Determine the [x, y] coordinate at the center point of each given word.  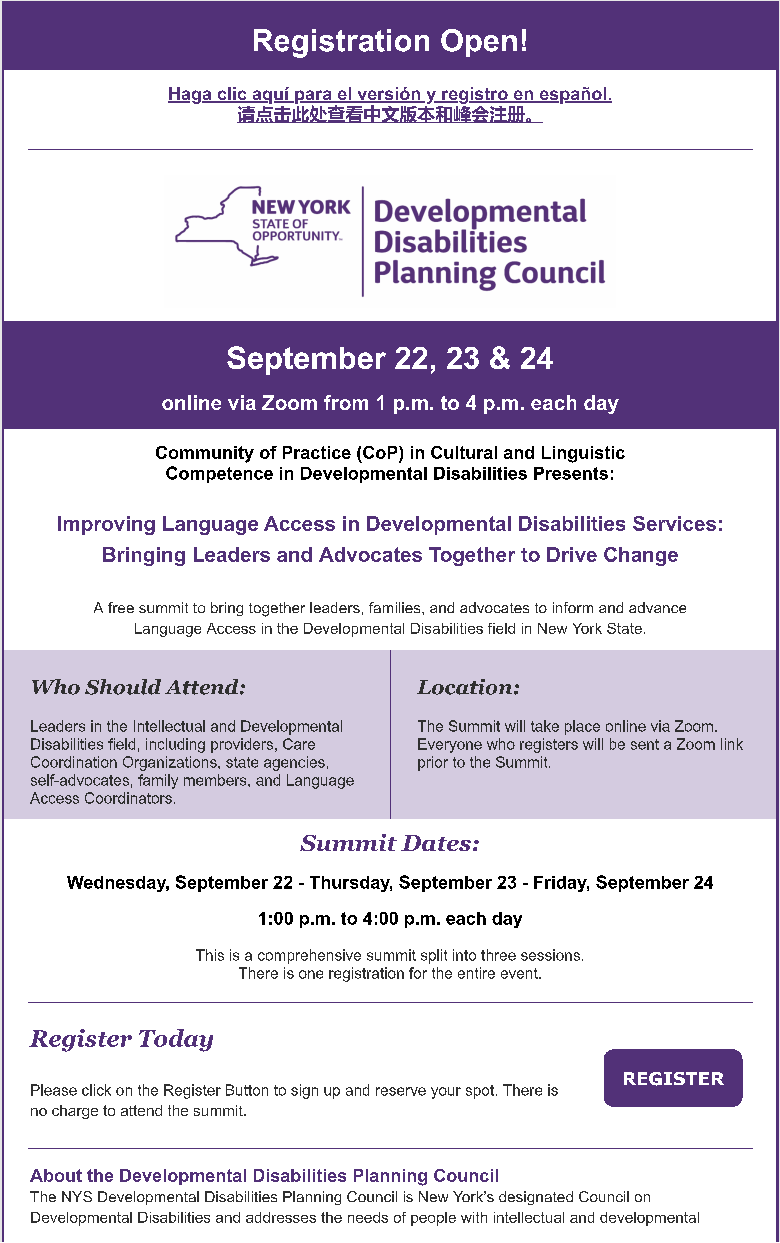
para [313, 98]
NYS [77, 1196]
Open [479, 43]
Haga [191, 95]
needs [368, 1217]
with [474, 1217]
